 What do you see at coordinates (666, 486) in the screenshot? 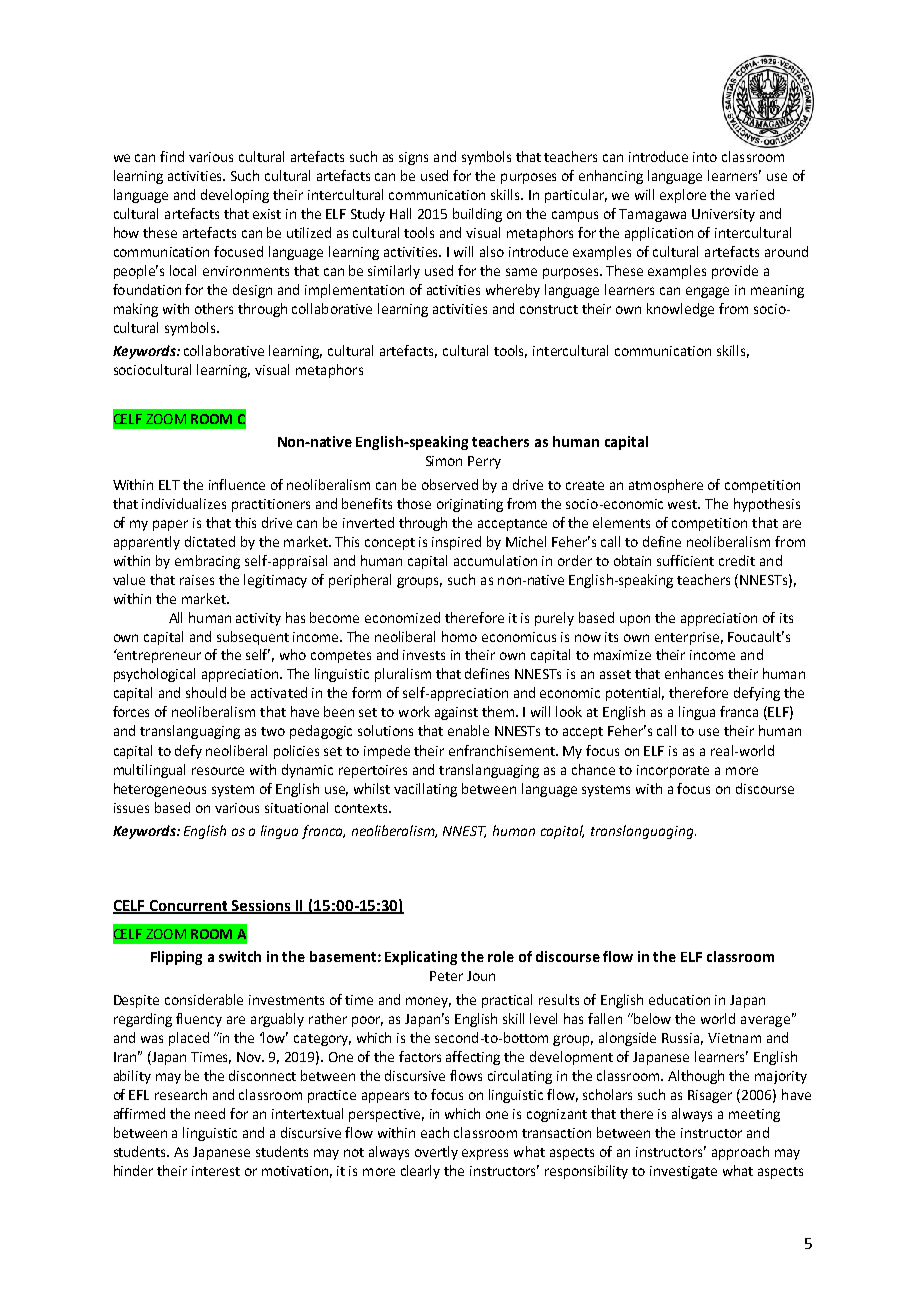
I see `atmosphere` at bounding box center [666, 486].
